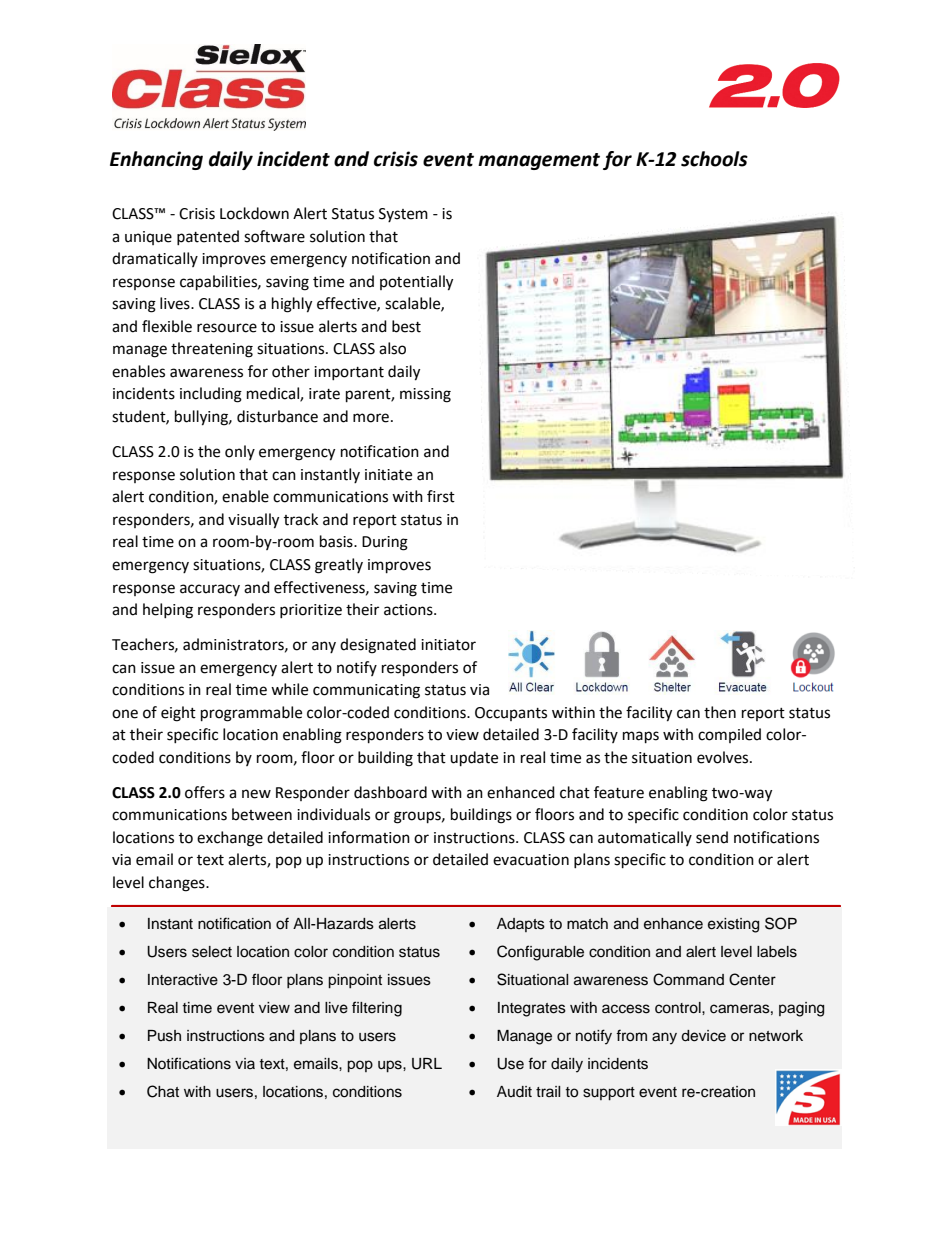 The width and height of the image is (952, 1233). I want to click on send, so click(712, 837).
